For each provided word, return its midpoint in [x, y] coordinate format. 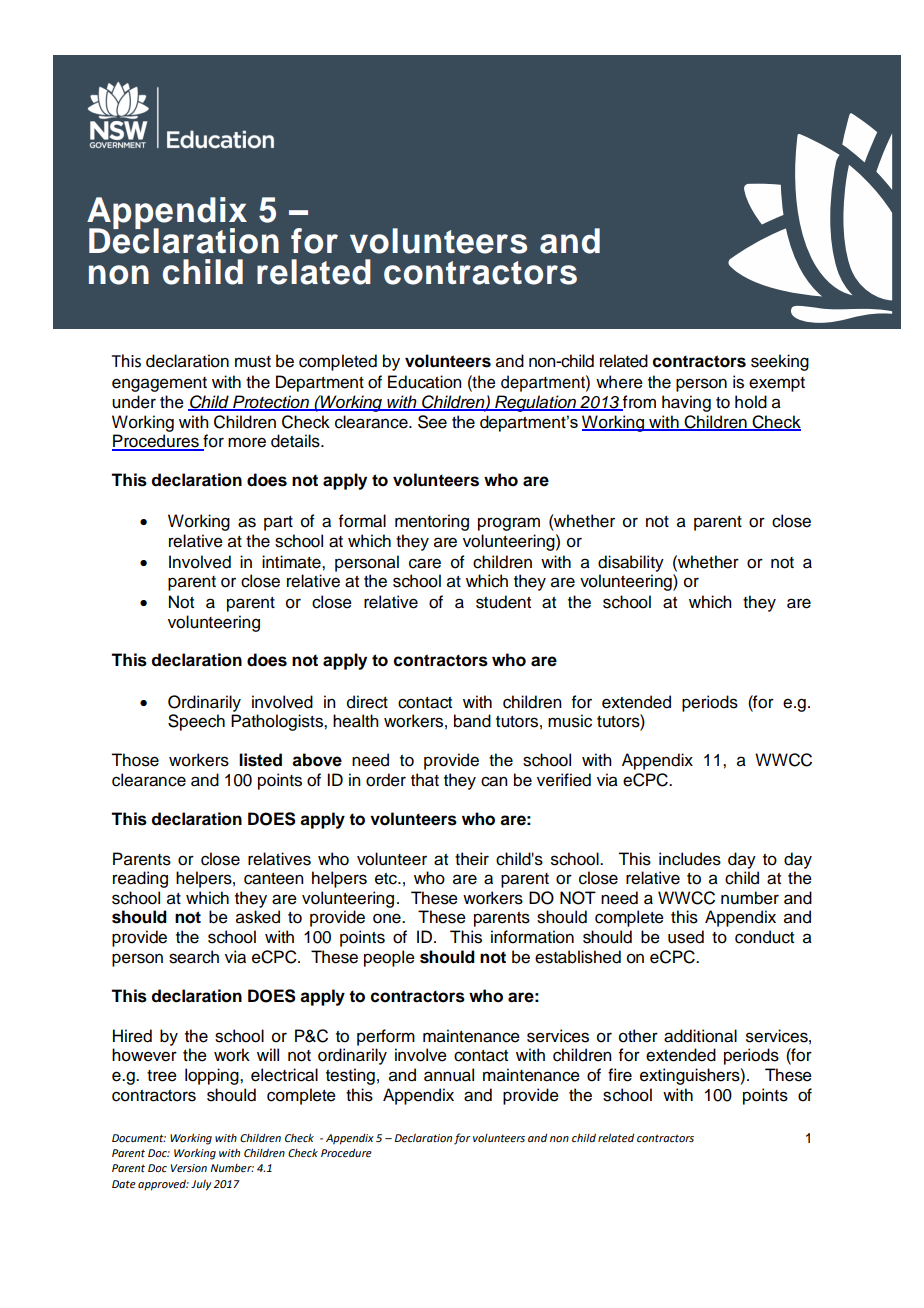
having [686, 403]
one [388, 918]
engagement [159, 384]
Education [425, 382]
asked [258, 917]
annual [449, 1075]
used [686, 937]
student [503, 602]
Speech [196, 722]
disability [631, 563]
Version [189, 1168]
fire [620, 1075]
